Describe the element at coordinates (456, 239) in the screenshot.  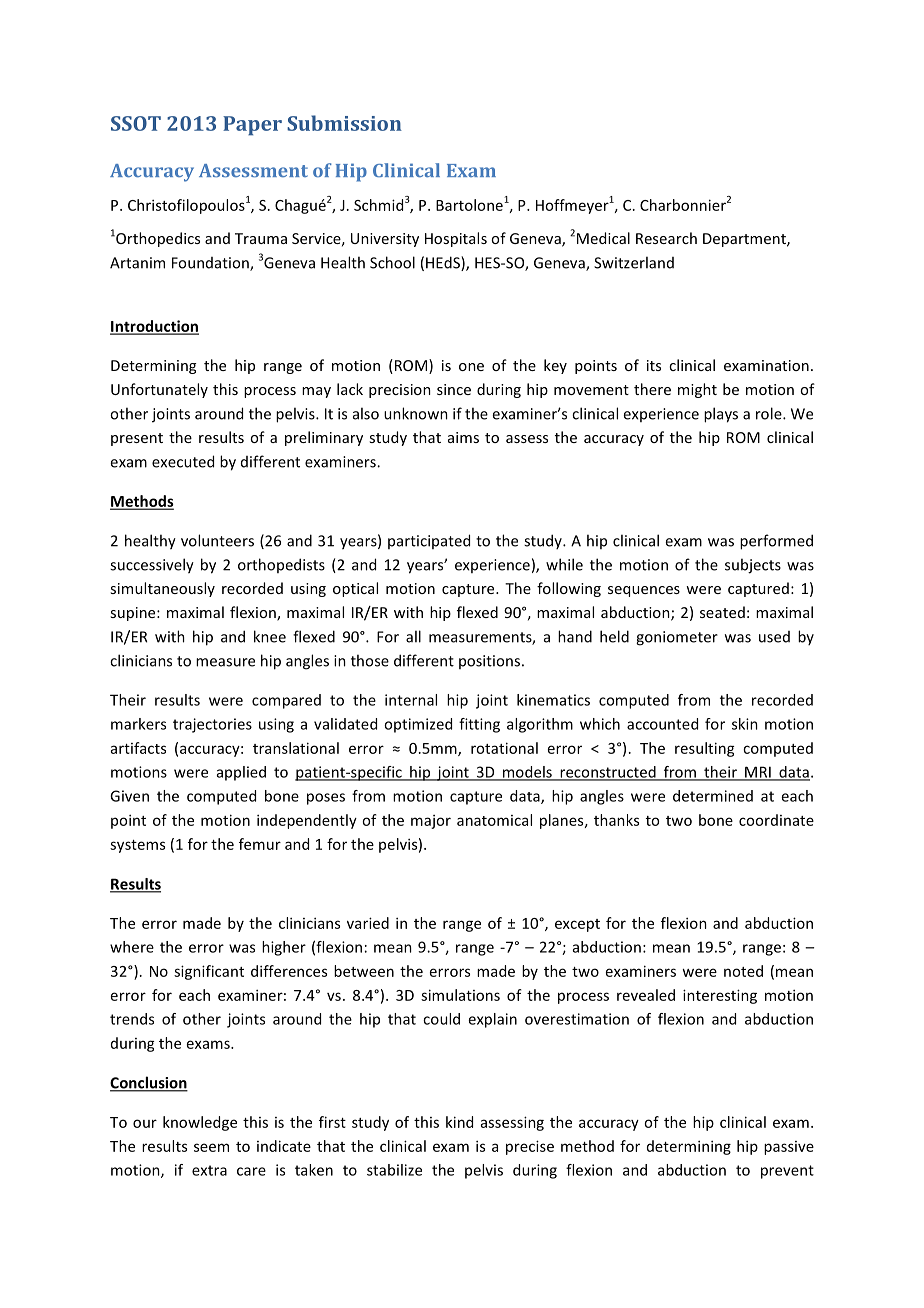
I see `Hospitals` at that location.
